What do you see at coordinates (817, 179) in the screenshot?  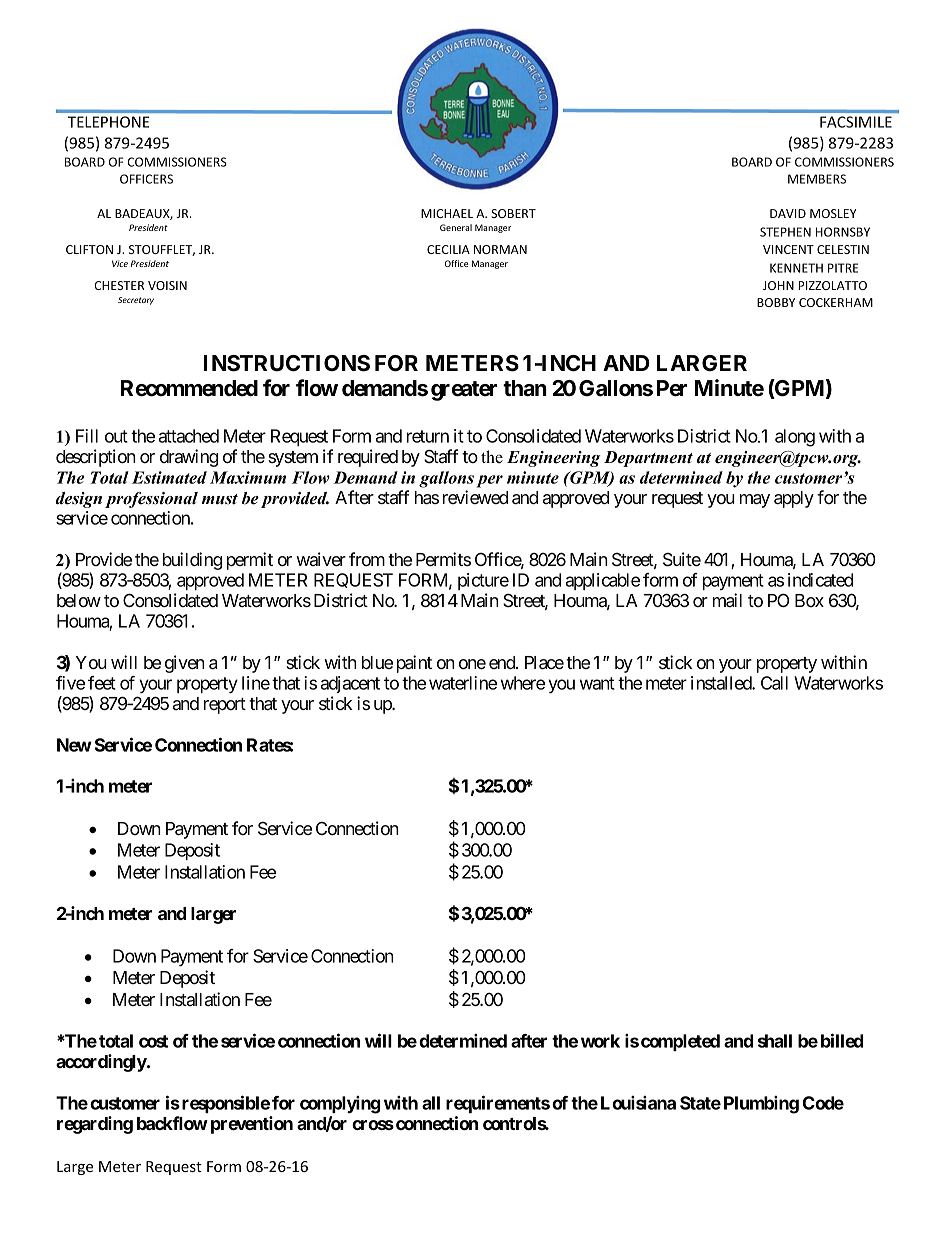 I see `MEMBERS` at bounding box center [817, 179].
